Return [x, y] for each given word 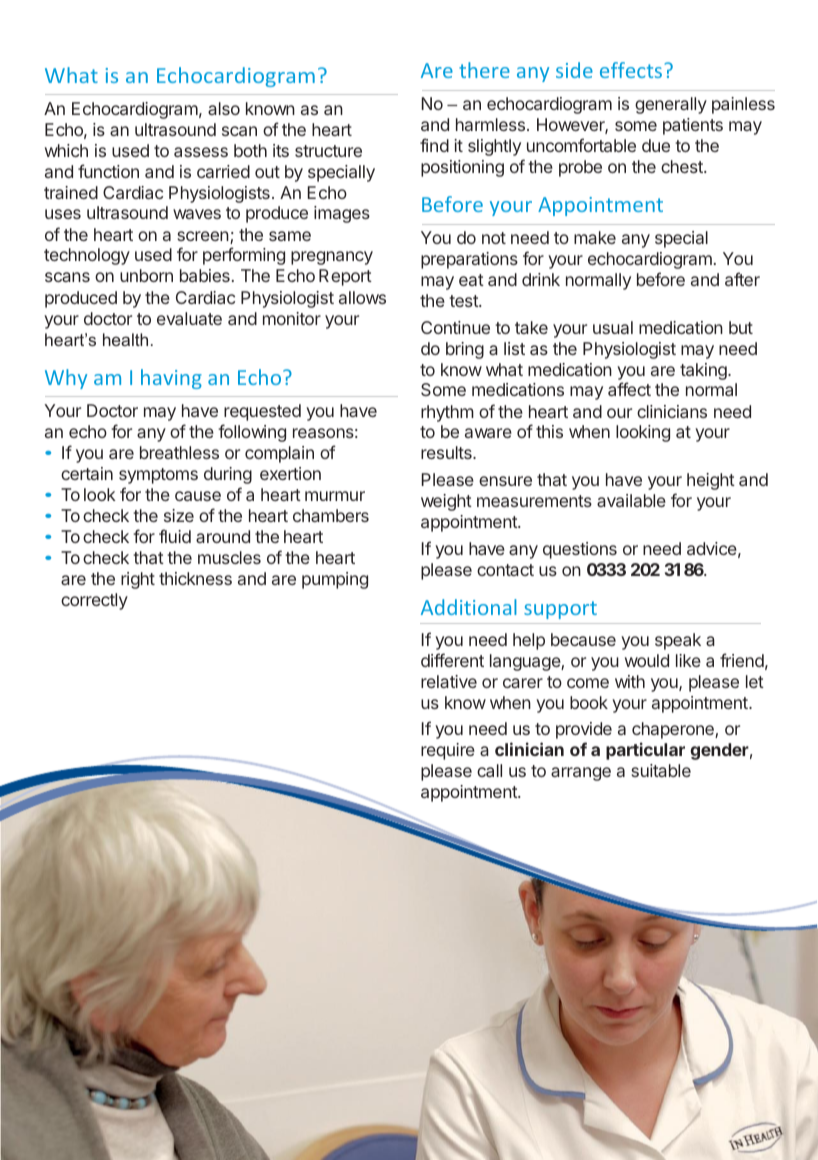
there [484, 70]
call [489, 770]
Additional [469, 607]
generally [671, 105]
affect [629, 389]
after [742, 279]
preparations [469, 260]
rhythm [447, 413]
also [224, 108]
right [138, 580]
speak [678, 641]
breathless [179, 452]
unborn [146, 275]
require [448, 751]
